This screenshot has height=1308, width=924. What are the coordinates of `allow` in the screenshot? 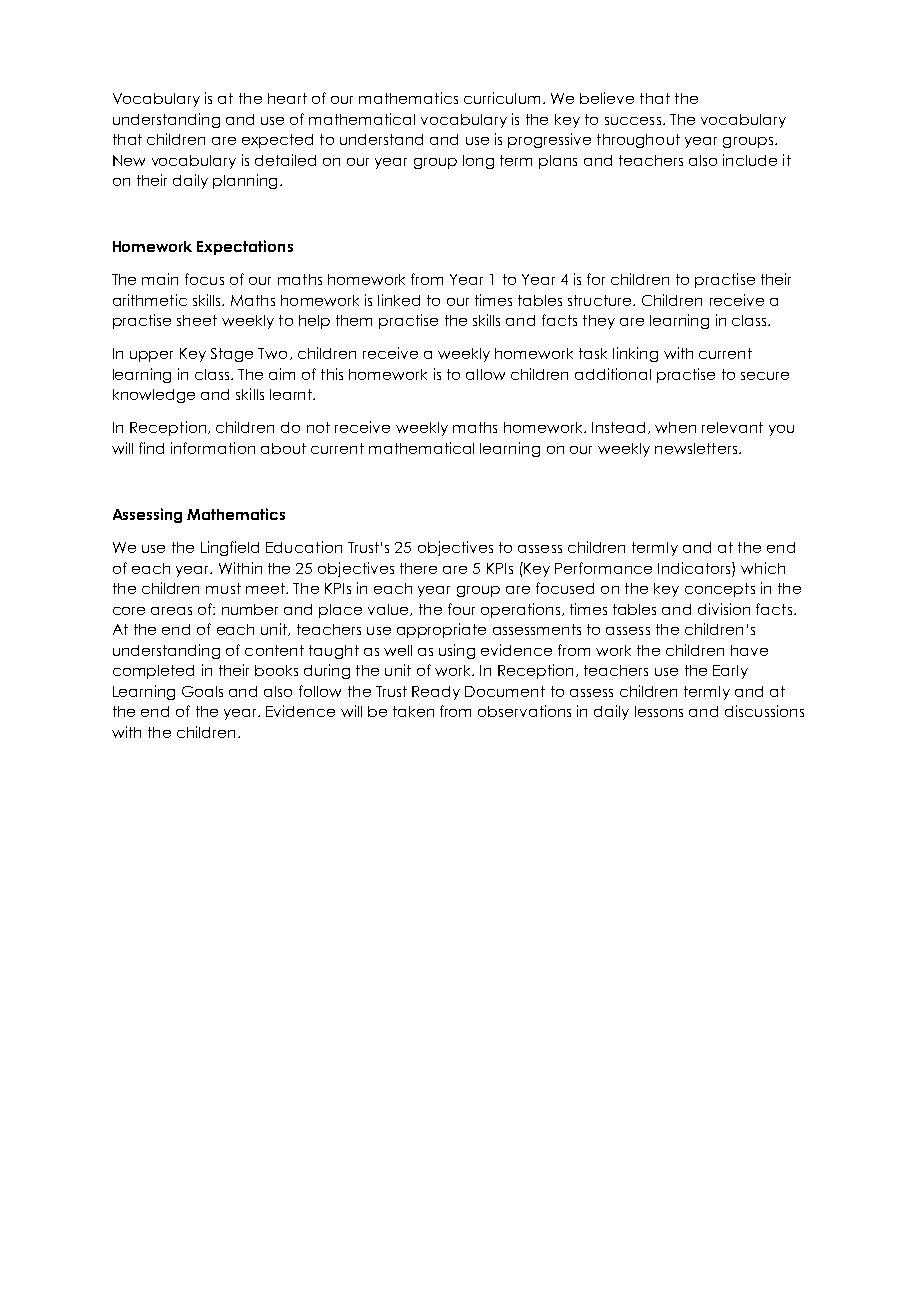 It's located at (485, 374).
